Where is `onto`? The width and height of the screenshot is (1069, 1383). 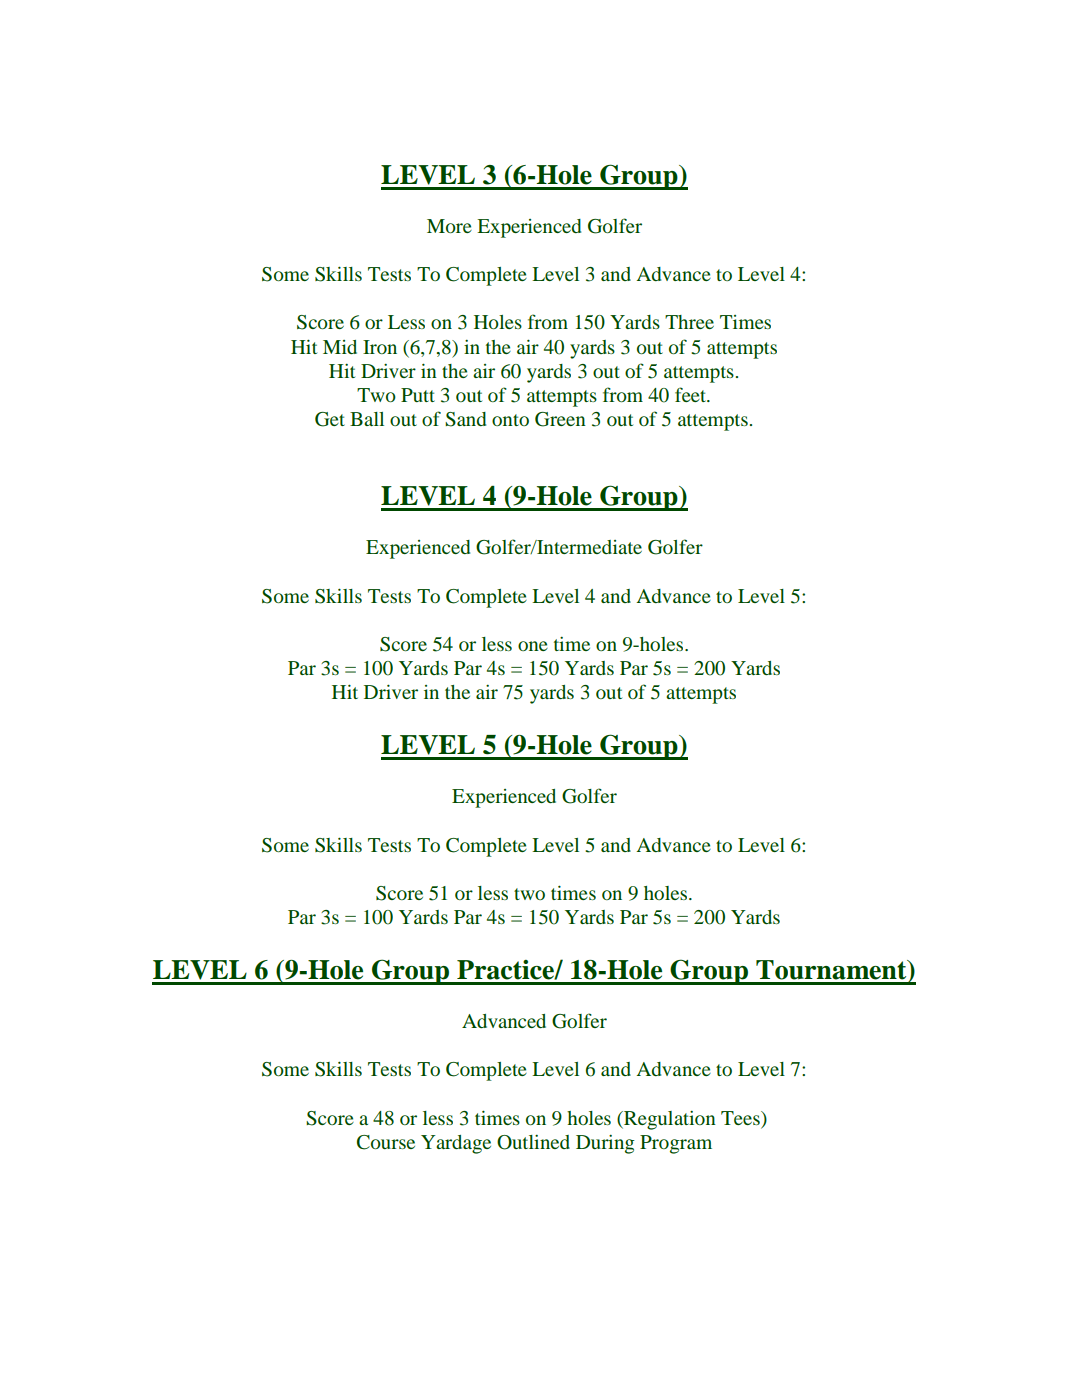 onto is located at coordinates (510, 420).
